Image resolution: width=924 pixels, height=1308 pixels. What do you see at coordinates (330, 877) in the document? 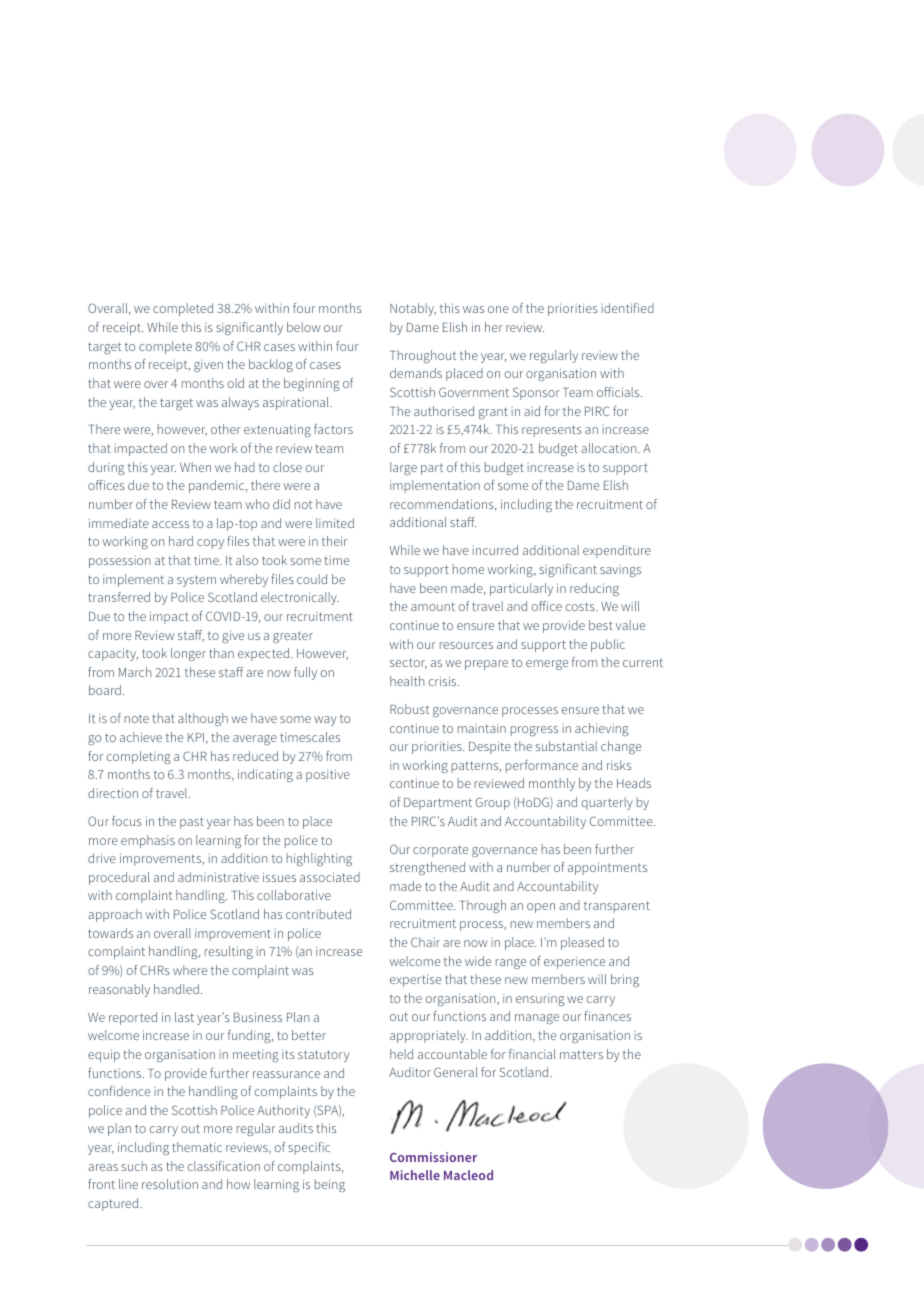
I see `associated` at bounding box center [330, 877].
